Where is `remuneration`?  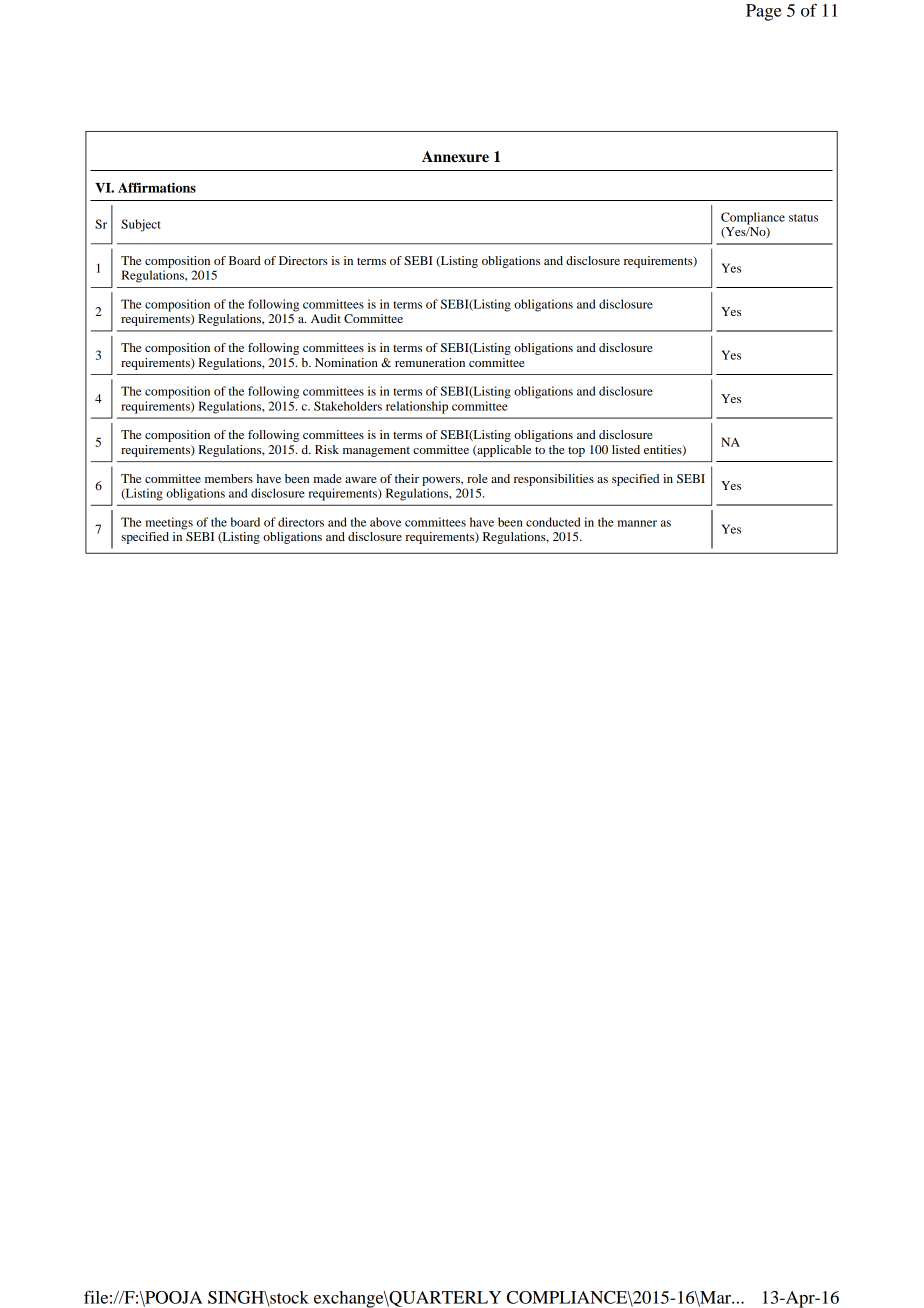 remuneration is located at coordinates (430, 362).
